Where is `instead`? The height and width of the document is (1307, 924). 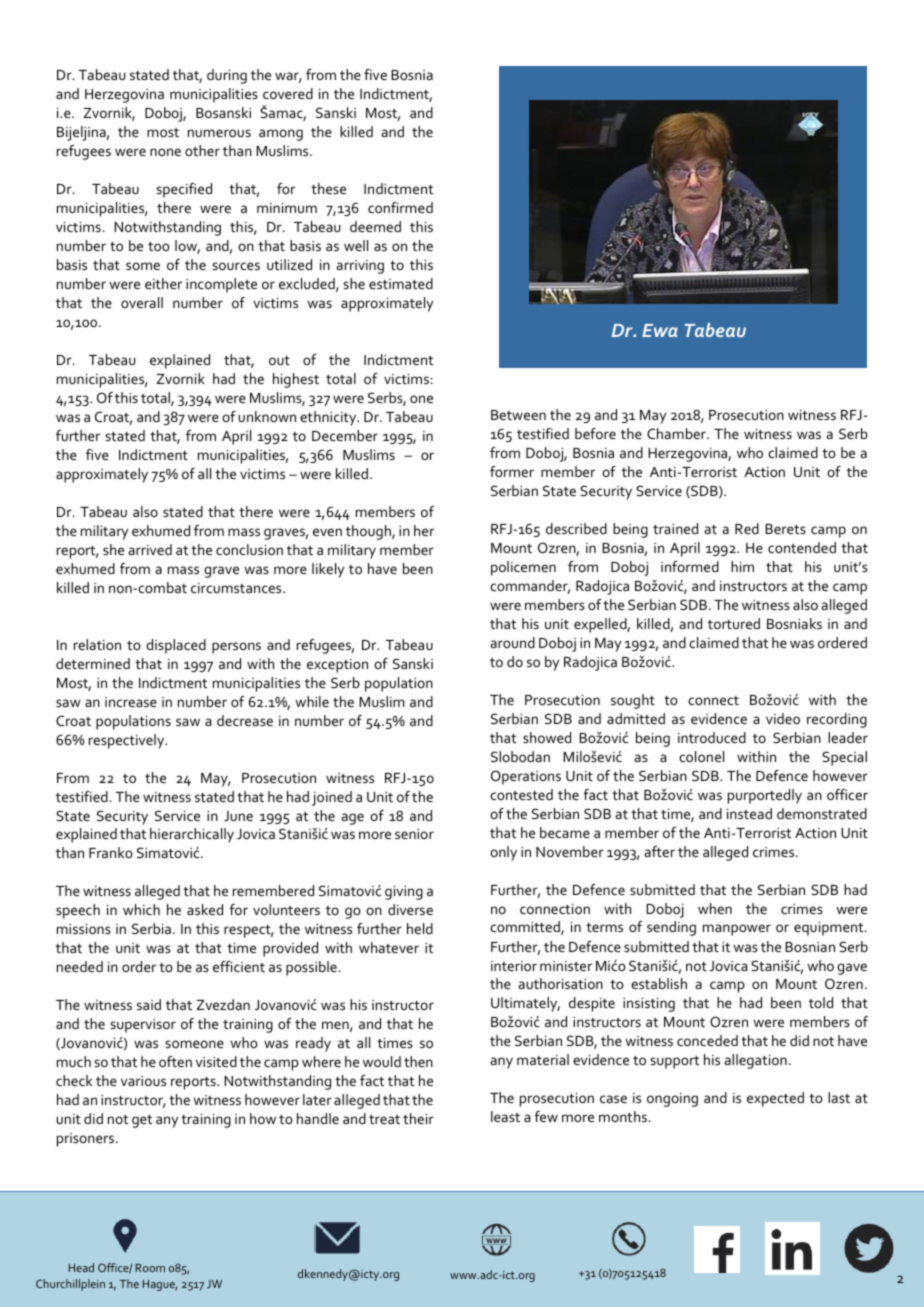 instead is located at coordinates (749, 813).
